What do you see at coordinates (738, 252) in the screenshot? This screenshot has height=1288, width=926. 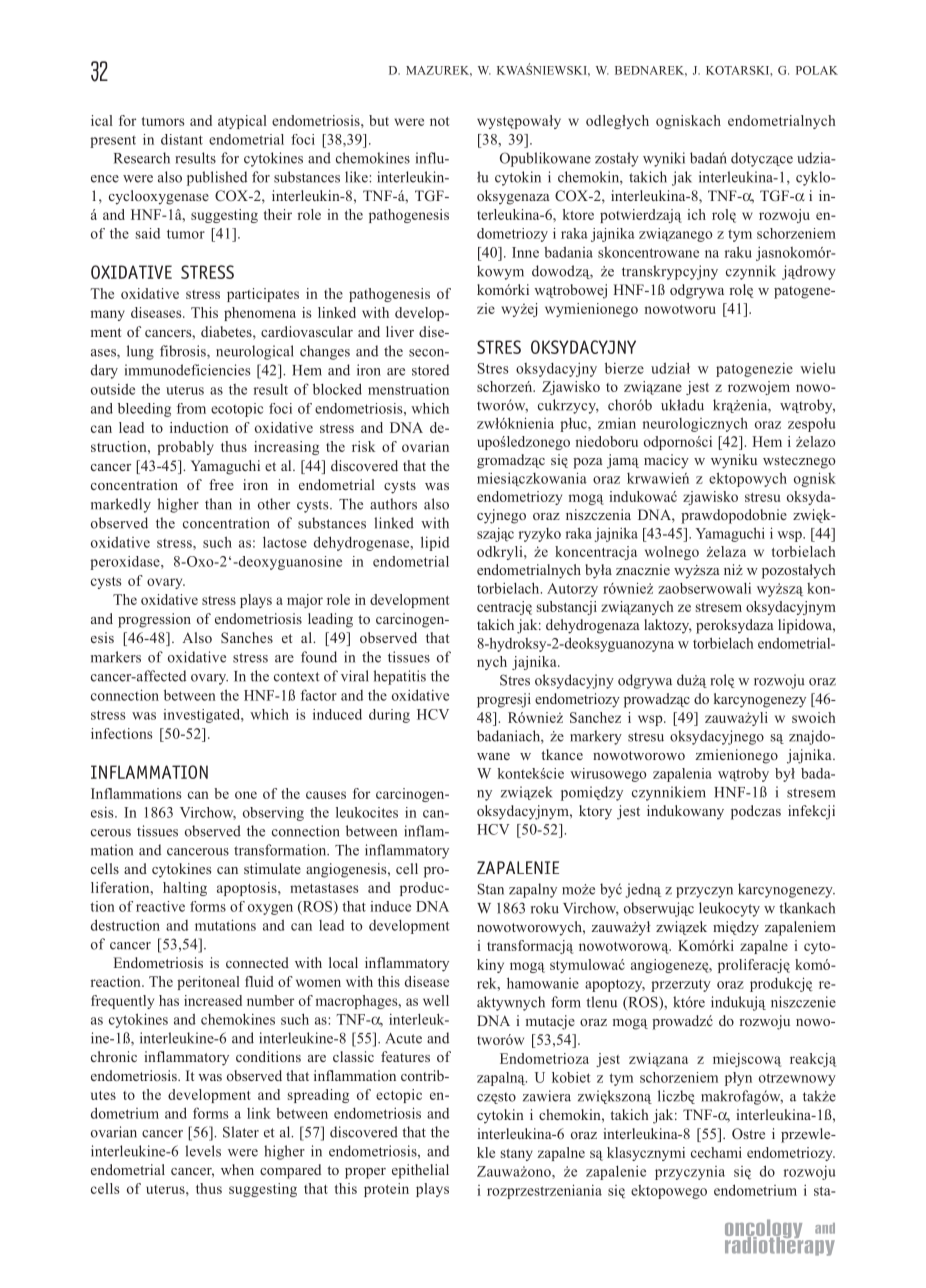 I see `raku` at bounding box center [738, 252].
